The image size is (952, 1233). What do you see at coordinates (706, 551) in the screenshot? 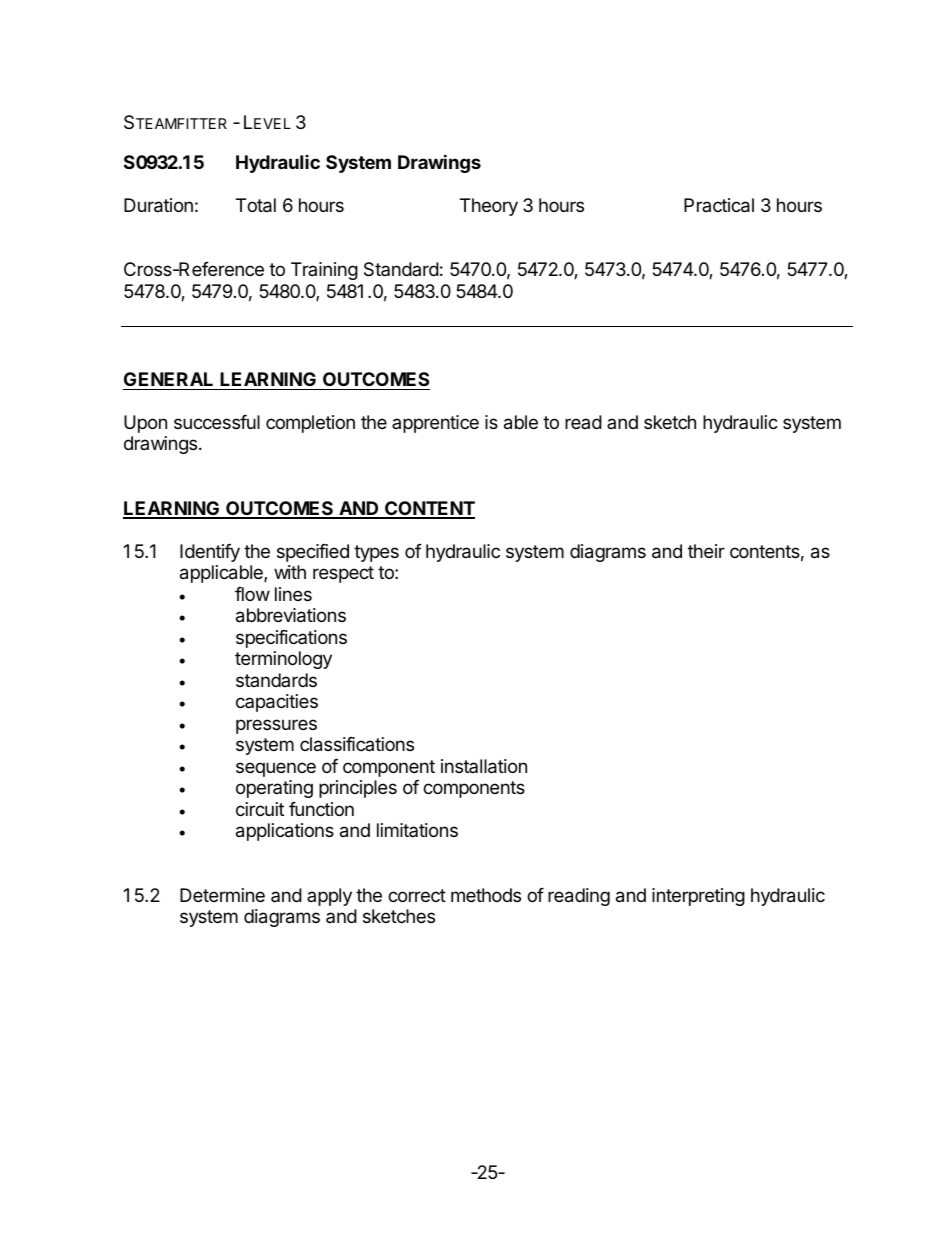
I see `their` at bounding box center [706, 551].
